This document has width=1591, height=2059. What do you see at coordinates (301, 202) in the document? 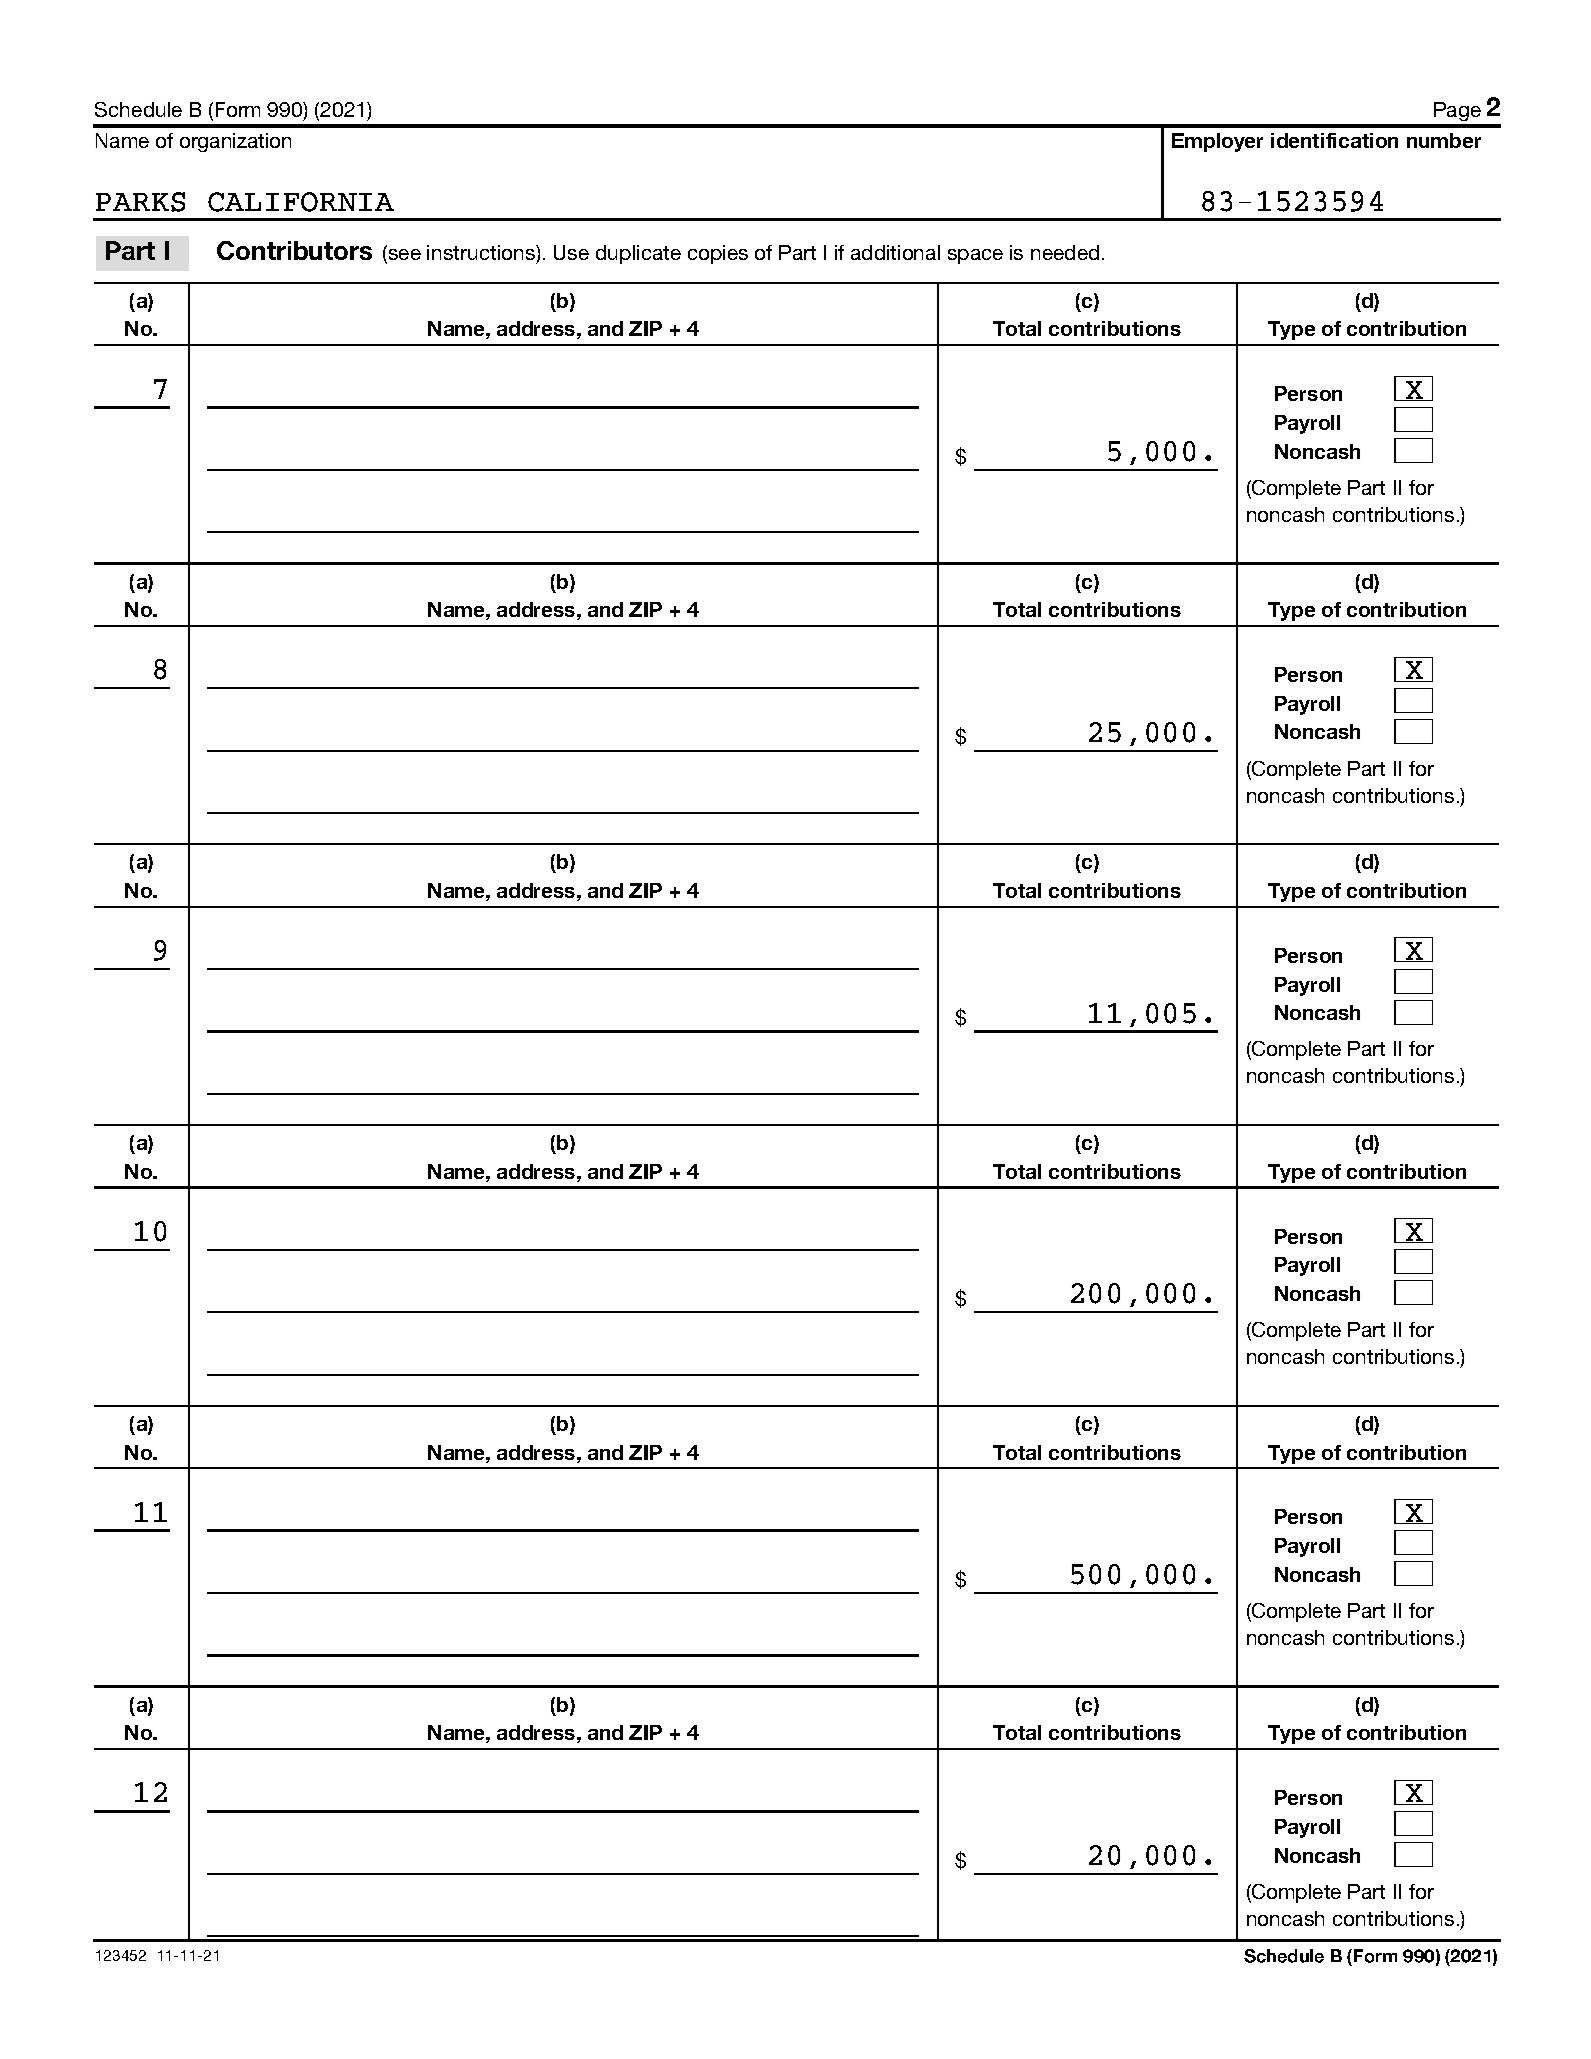
I see `CALIFORNIA` at bounding box center [301, 202].
